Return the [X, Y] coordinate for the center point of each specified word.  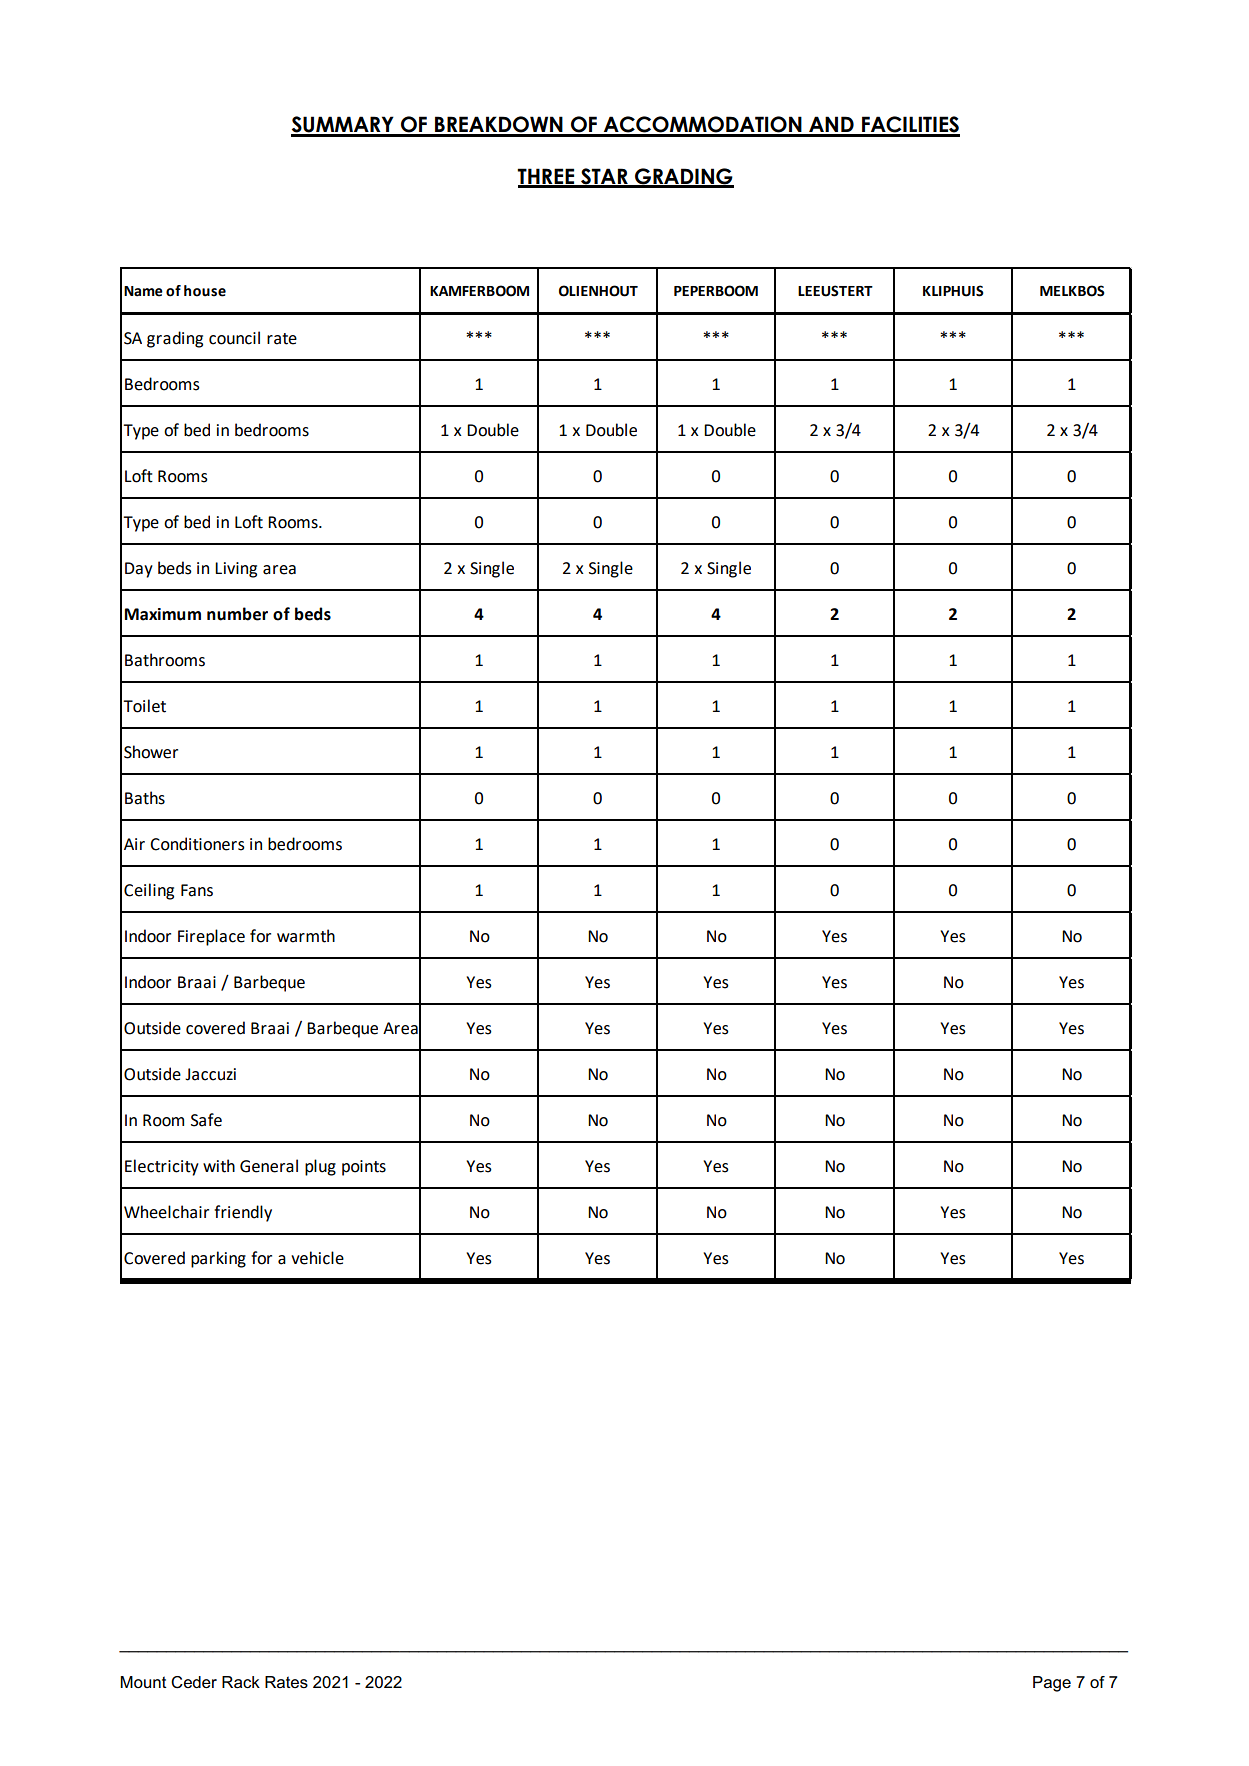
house [205, 291]
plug [320, 1167]
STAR [604, 177]
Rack [241, 1682]
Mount [143, 1682]
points [364, 1168]
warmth [306, 936]
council [234, 338]
